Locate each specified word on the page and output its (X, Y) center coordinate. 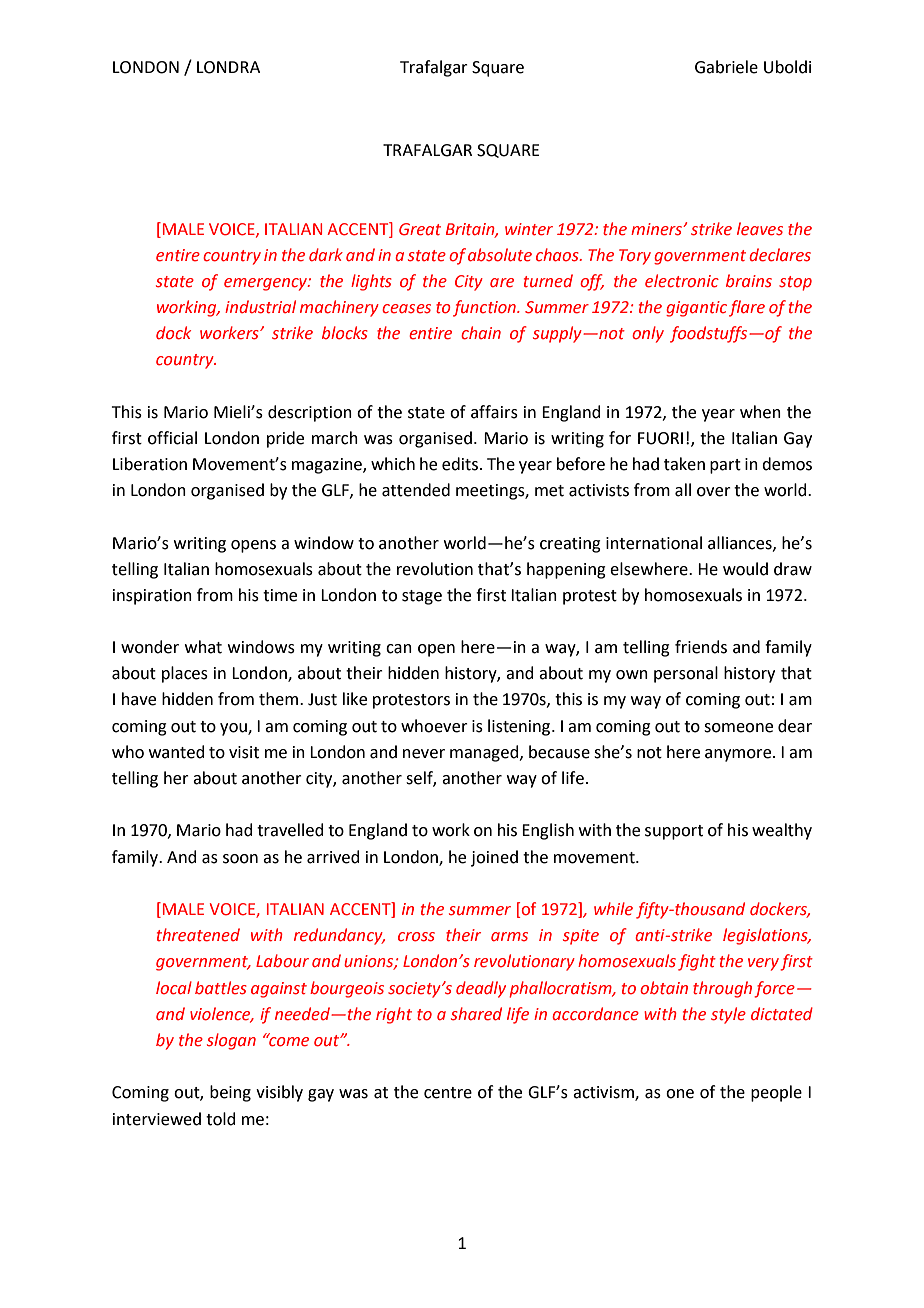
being (230, 1093)
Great (420, 229)
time (280, 595)
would (745, 569)
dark (326, 254)
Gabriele (726, 67)
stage (422, 597)
